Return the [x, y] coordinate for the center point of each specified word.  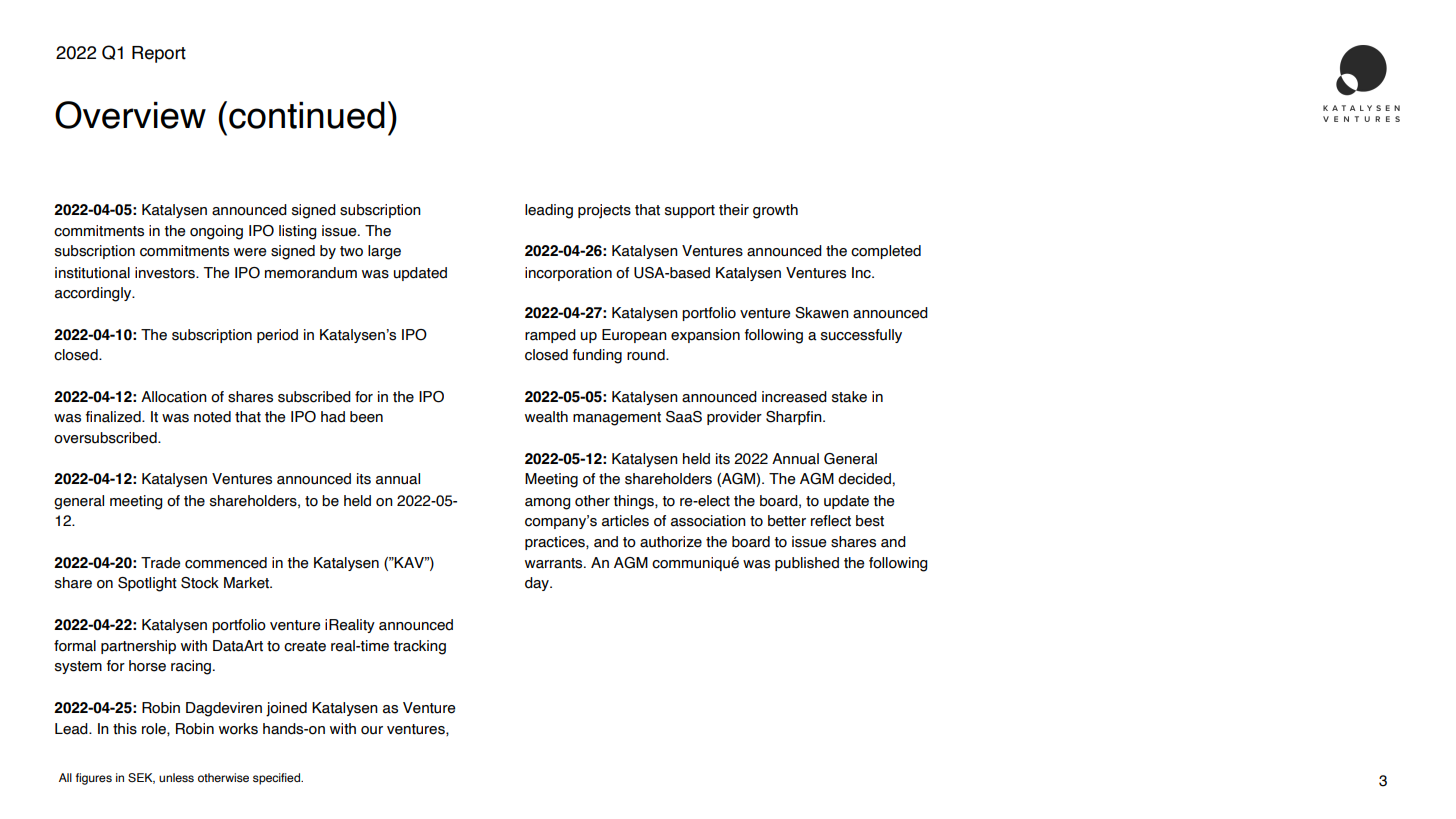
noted [212, 417]
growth [775, 211]
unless [176, 777]
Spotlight [147, 584]
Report [159, 54]
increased [794, 397]
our [372, 730]
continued [307, 115]
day [538, 584]
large [384, 252]
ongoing [216, 232]
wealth [546, 417]
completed [886, 252]
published [807, 564]
